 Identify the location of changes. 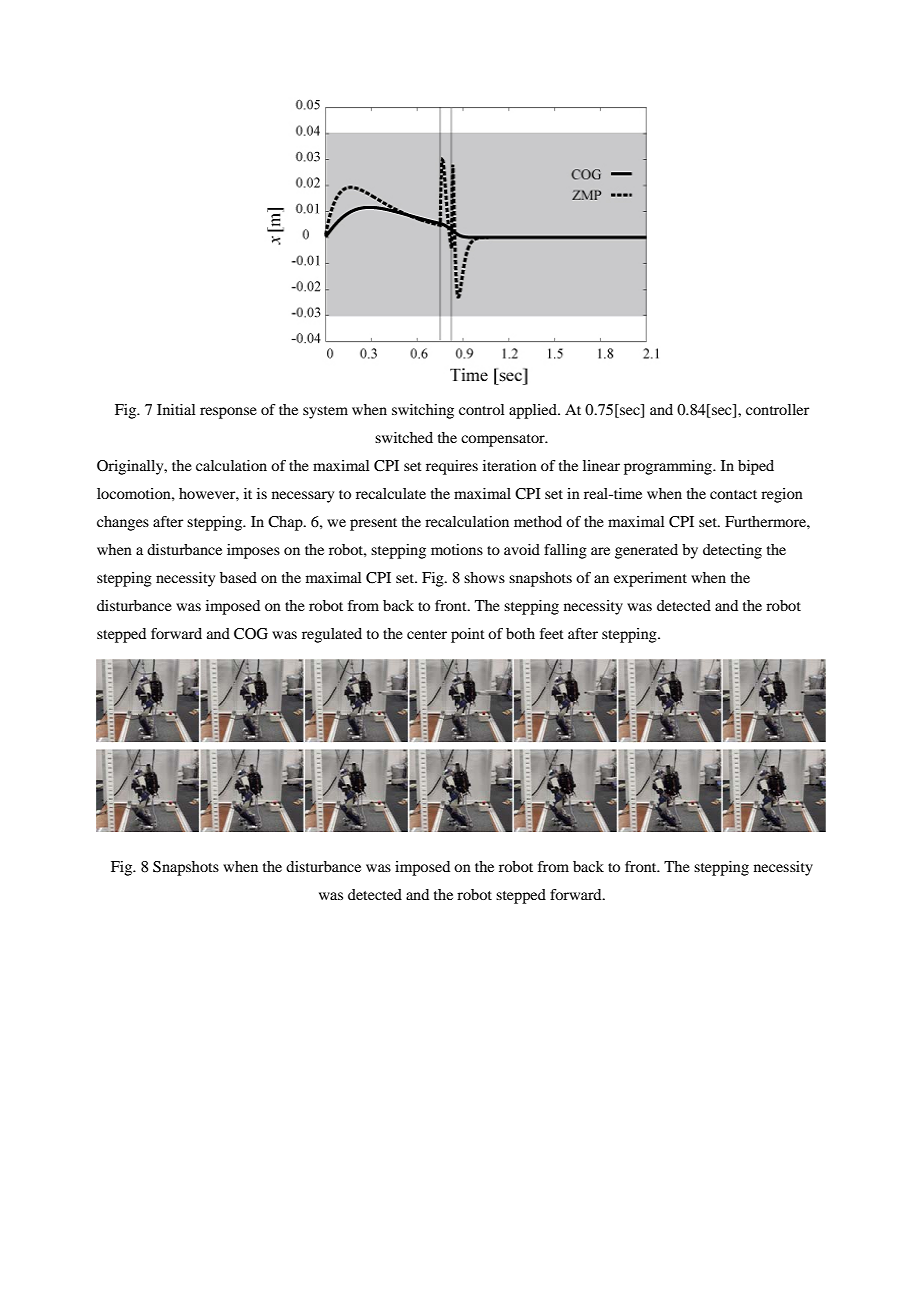
(123, 523).
